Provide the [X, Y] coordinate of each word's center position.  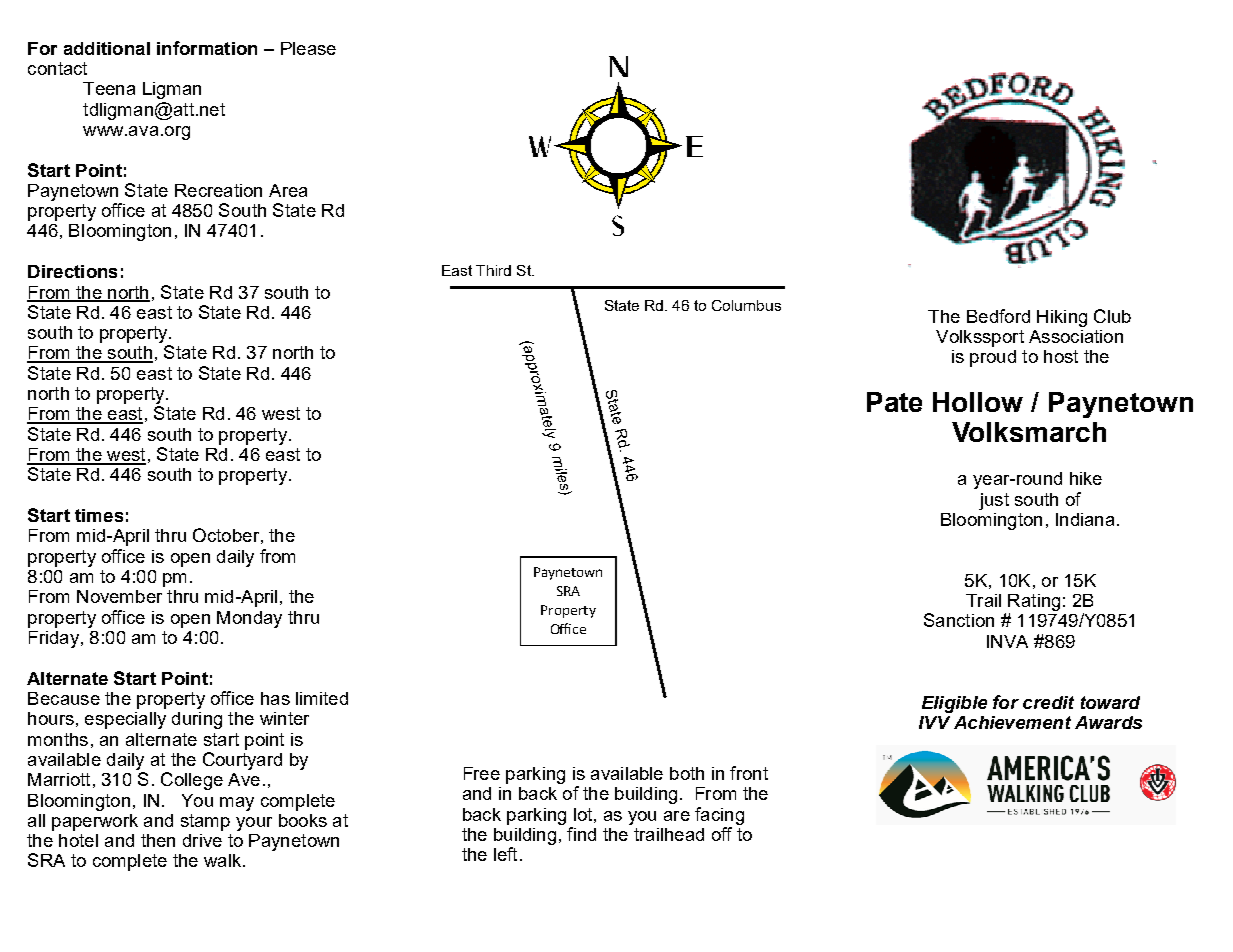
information [207, 48]
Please [308, 48]
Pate [894, 402]
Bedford [998, 316]
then [158, 840]
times [99, 515]
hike [1086, 478]
